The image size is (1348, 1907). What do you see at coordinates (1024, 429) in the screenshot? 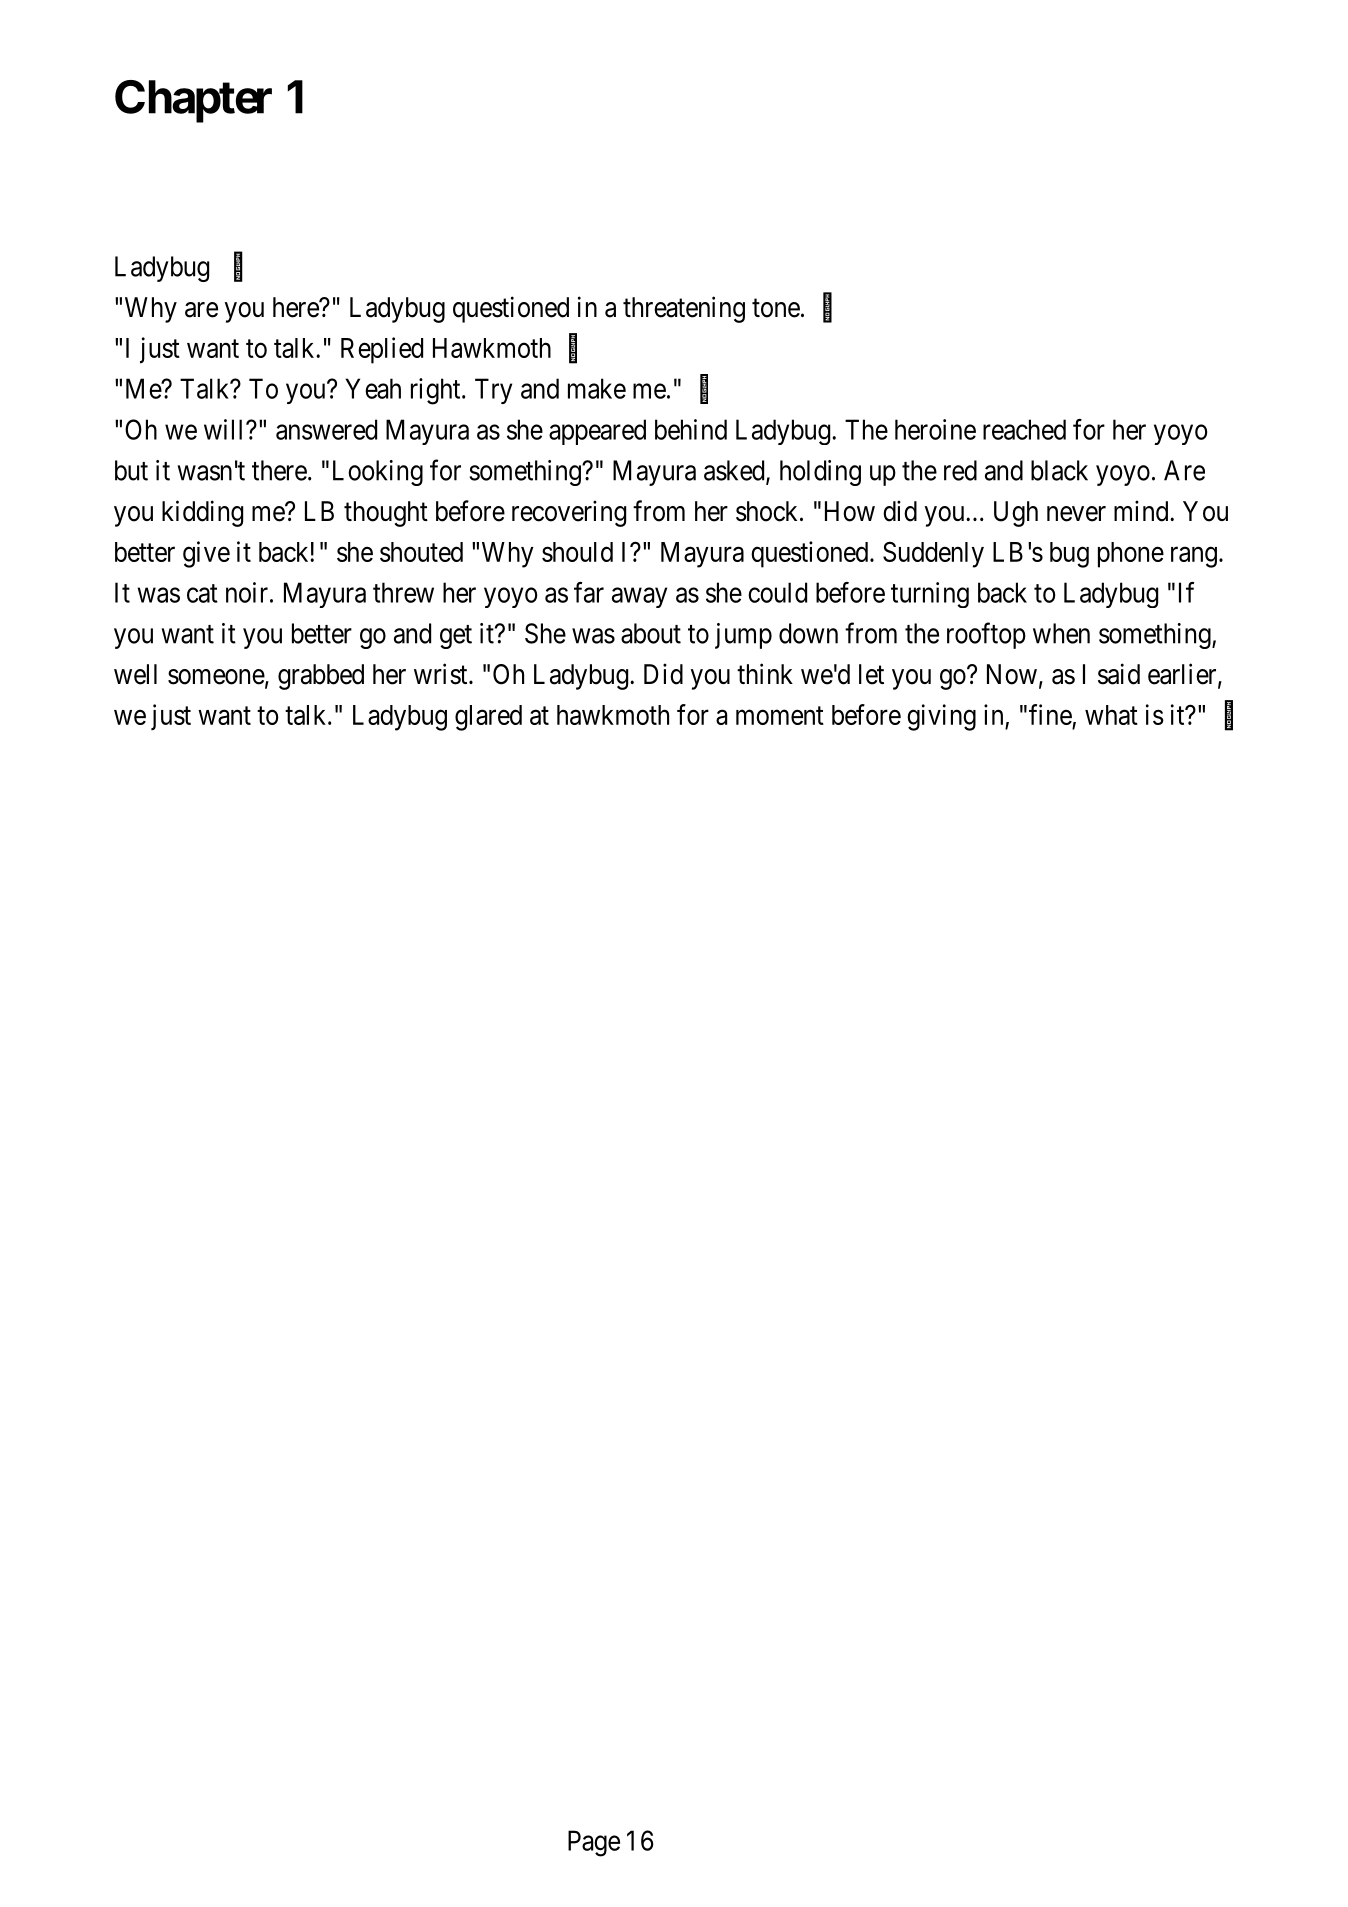
I see `reached` at bounding box center [1024, 429].
